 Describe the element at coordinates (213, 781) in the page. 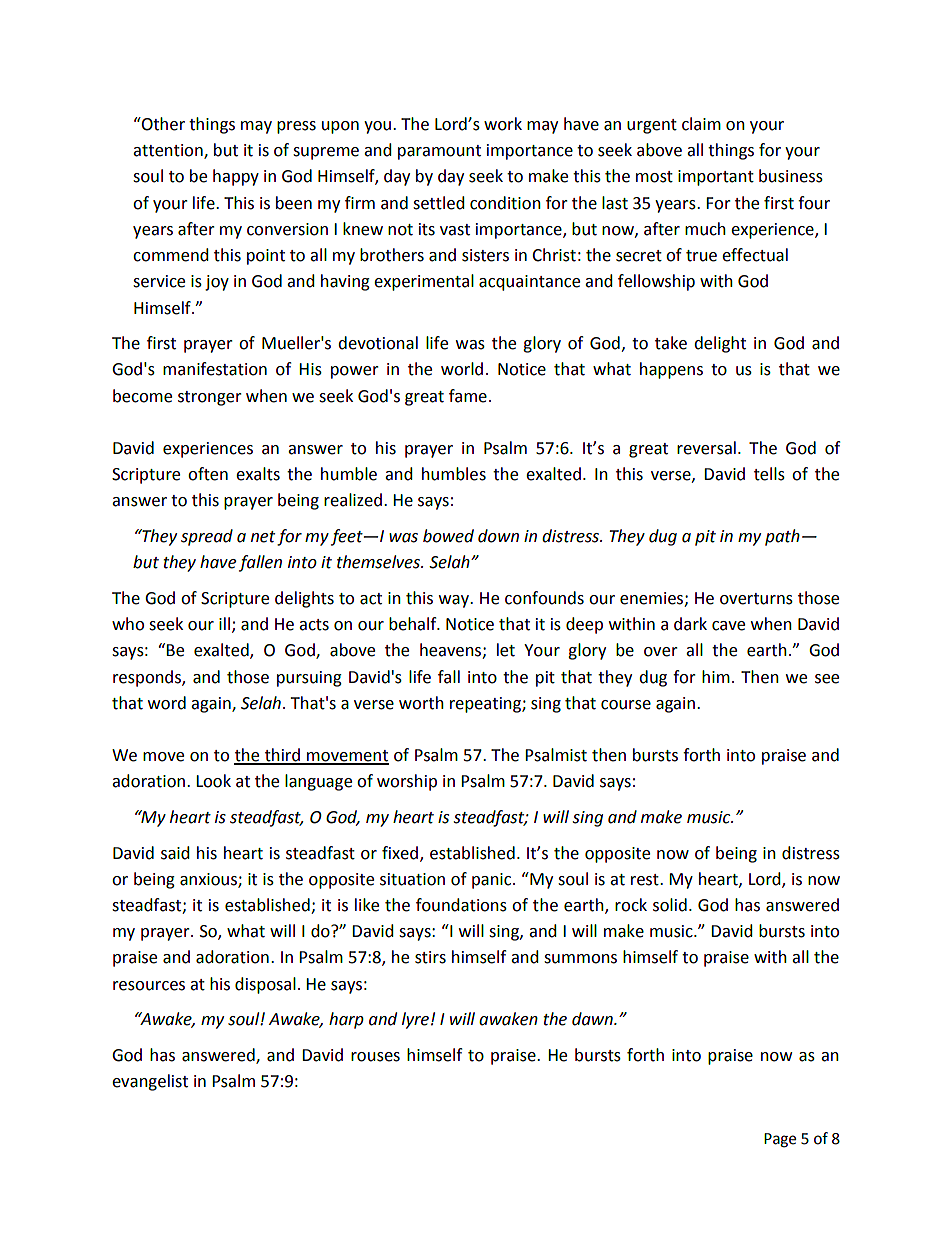

I see `Look` at that location.
